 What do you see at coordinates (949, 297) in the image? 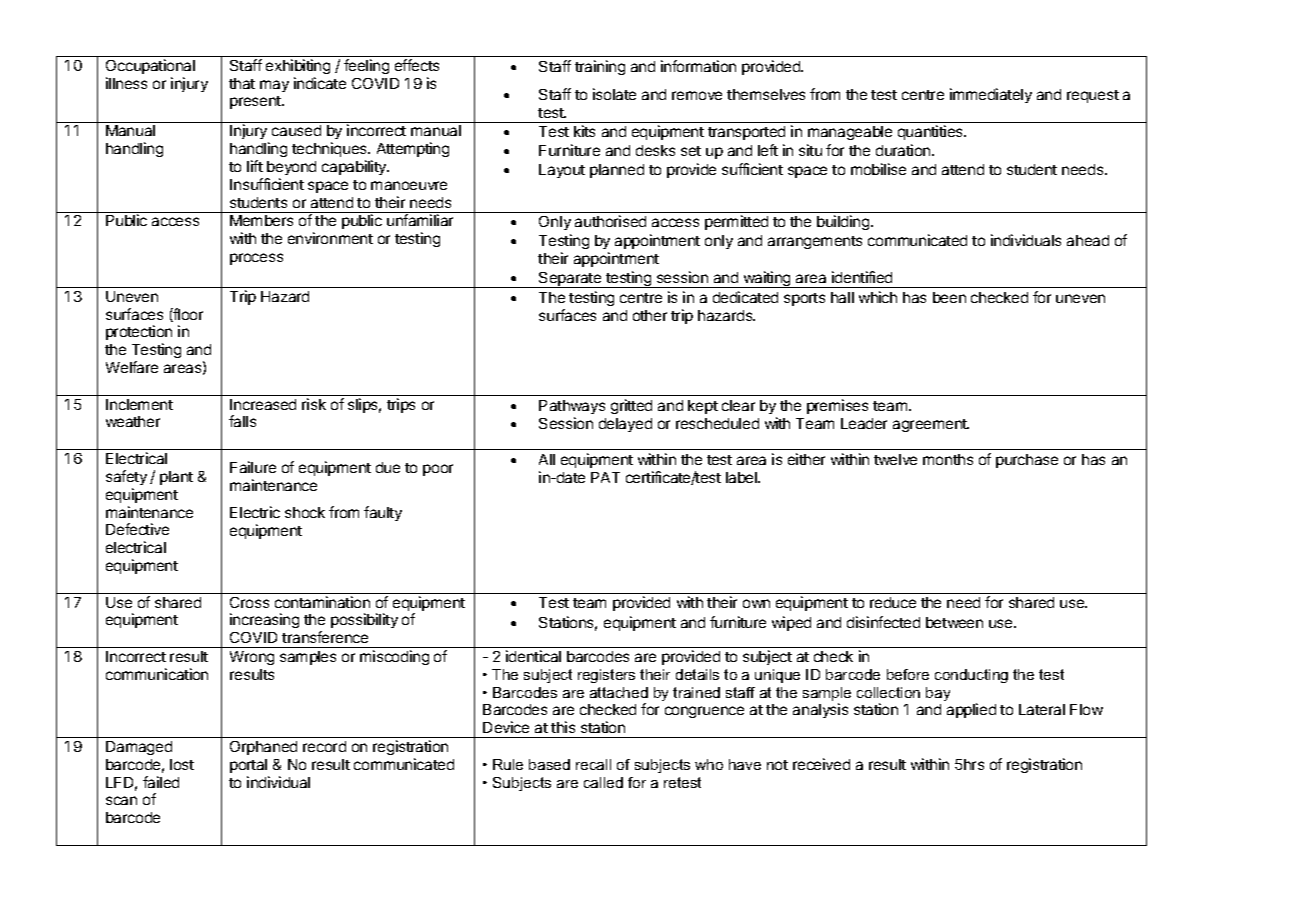
I see `been` at bounding box center [949, 297].
